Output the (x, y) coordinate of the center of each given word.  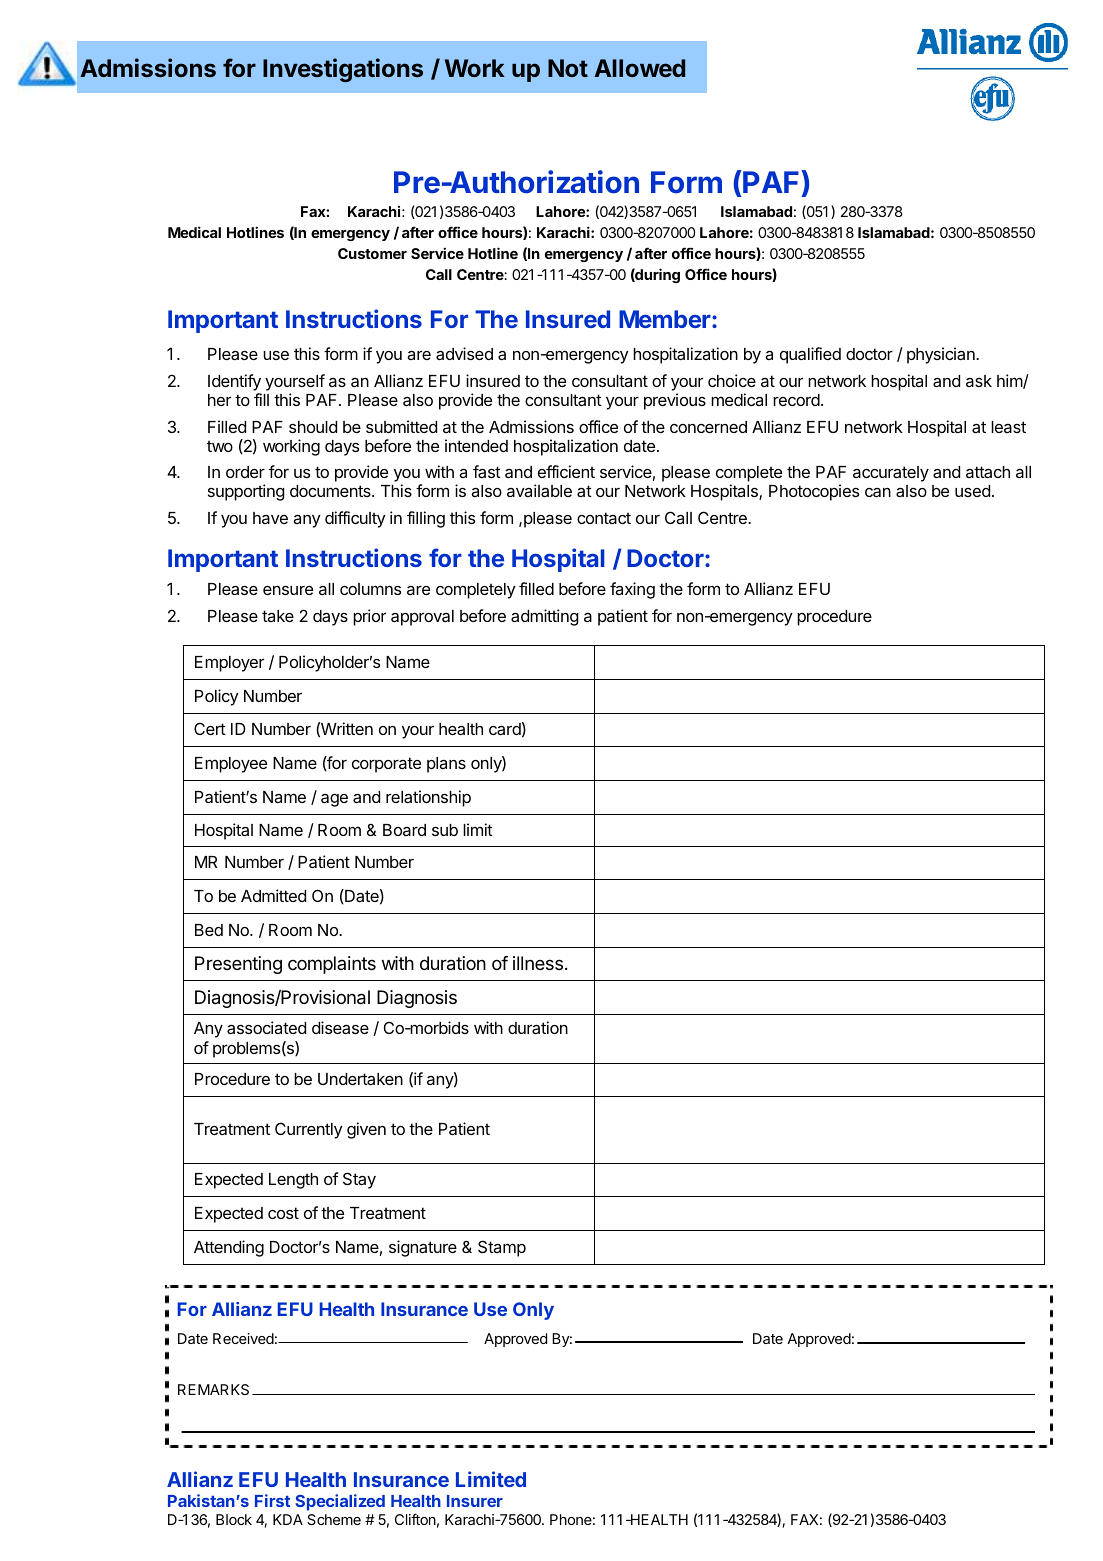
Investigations (343, 70)
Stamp (502, 1248)
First (272, 1500)
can (878, 492)
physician (942, 355)
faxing (632, 590)
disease (340, 1027)
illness (538, 963)
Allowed (639, 68)
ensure (288, 590)
